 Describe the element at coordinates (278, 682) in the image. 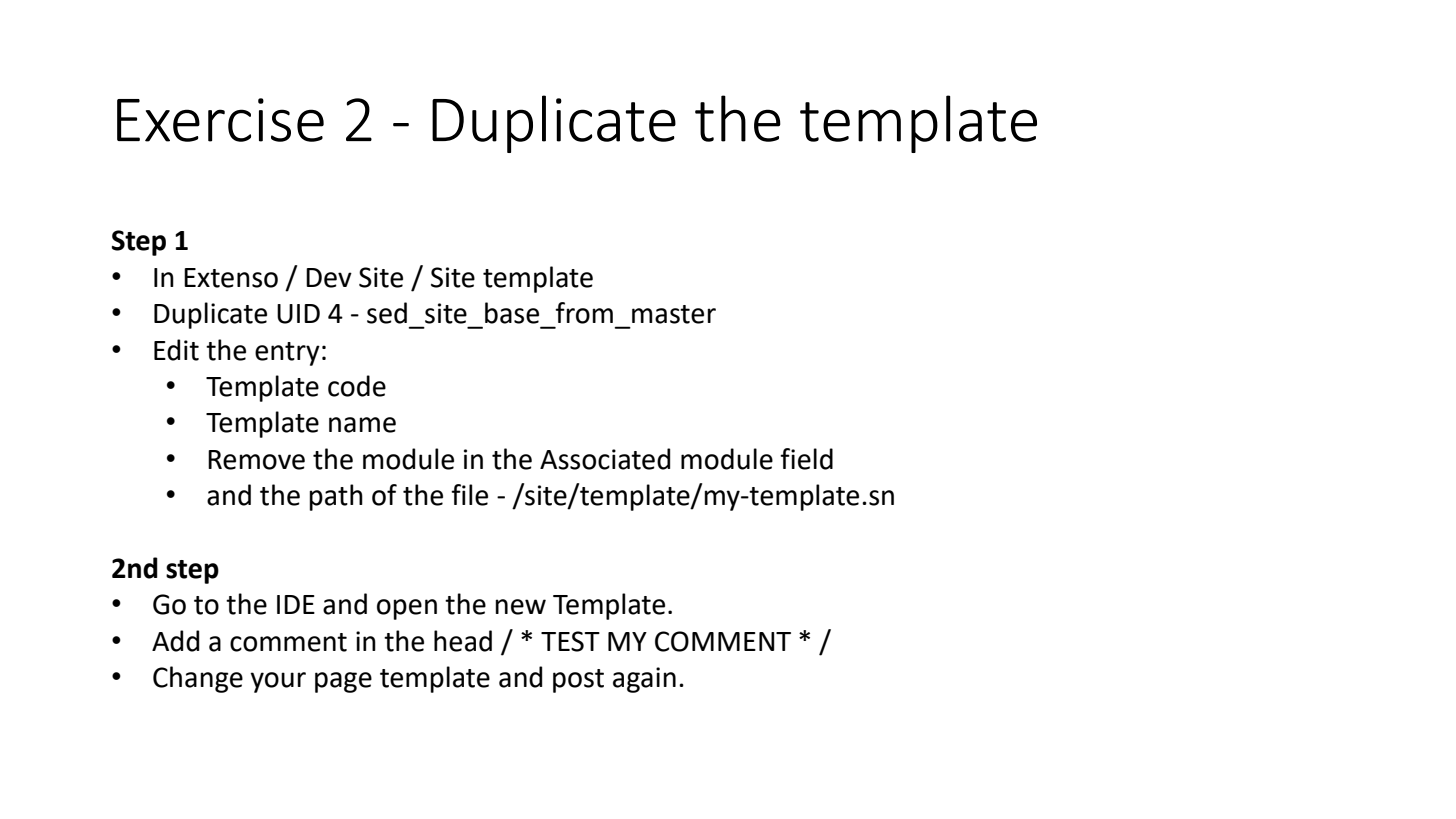

I see `your` at that location.
